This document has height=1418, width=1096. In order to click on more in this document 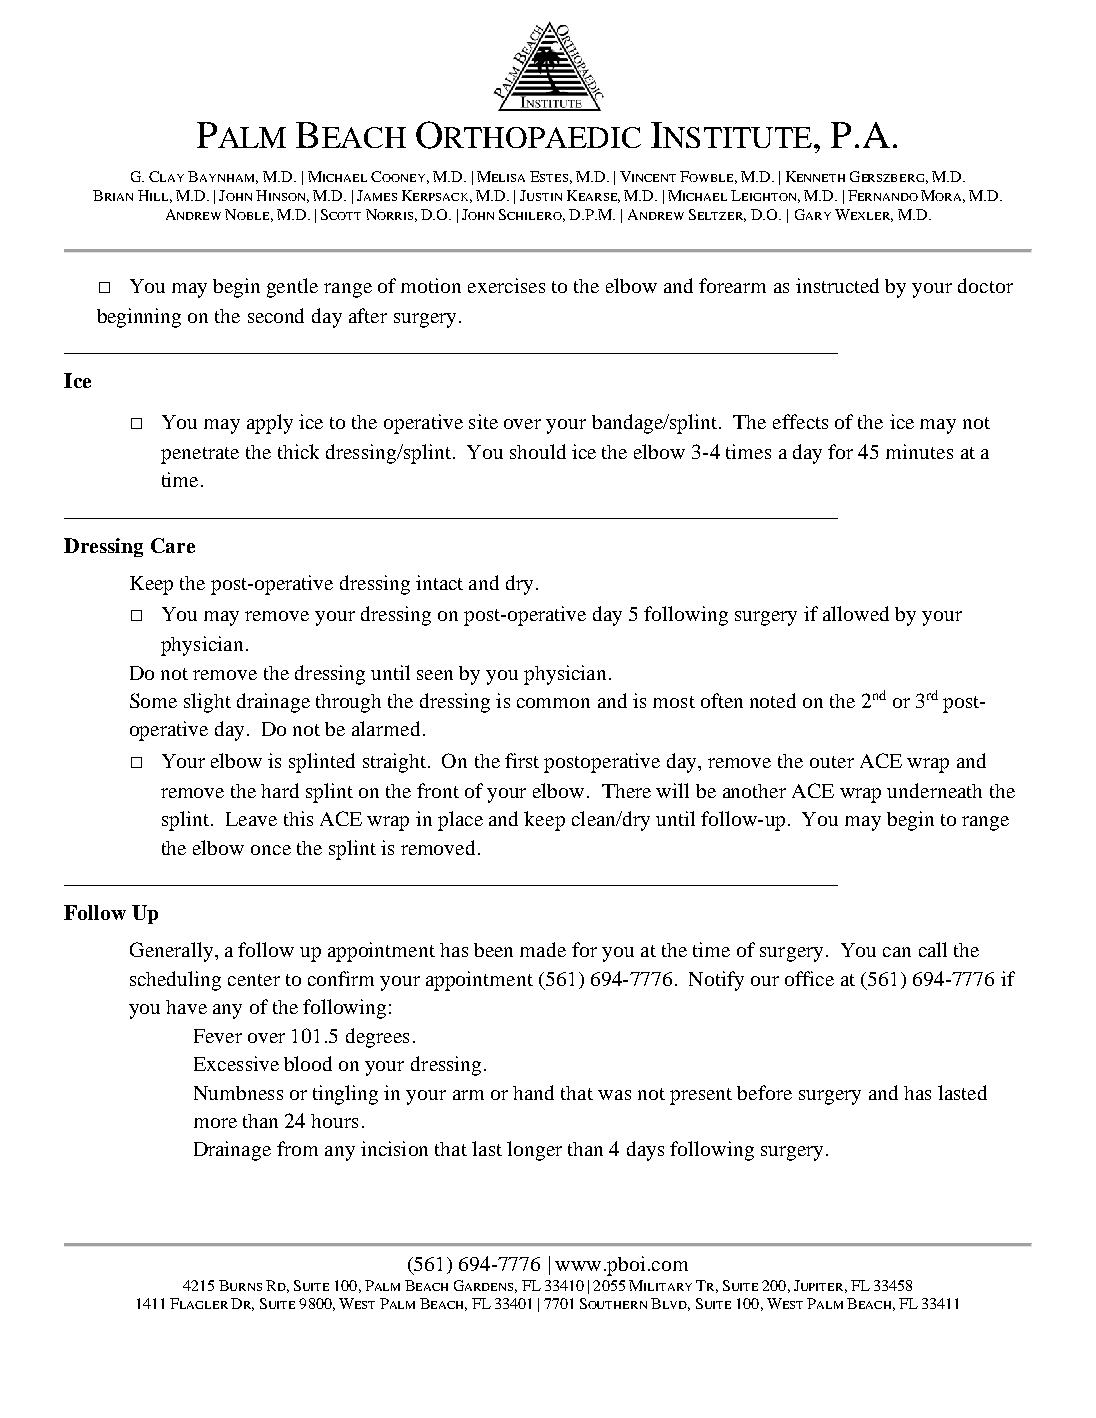, I will do `click(215, 1123)`.
